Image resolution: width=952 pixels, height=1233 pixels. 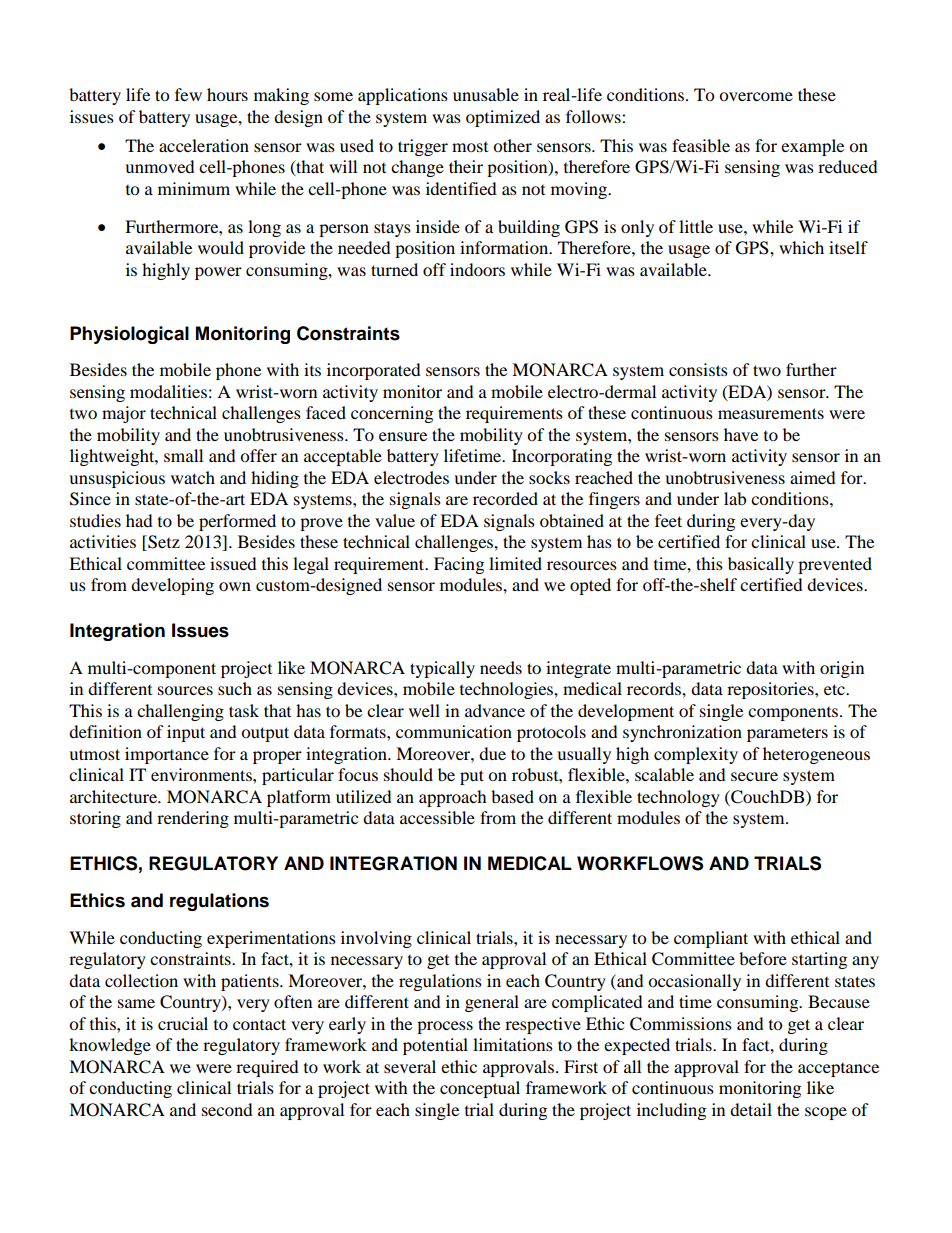 I want to click on conceptual, so click(x=480, y=1089).
